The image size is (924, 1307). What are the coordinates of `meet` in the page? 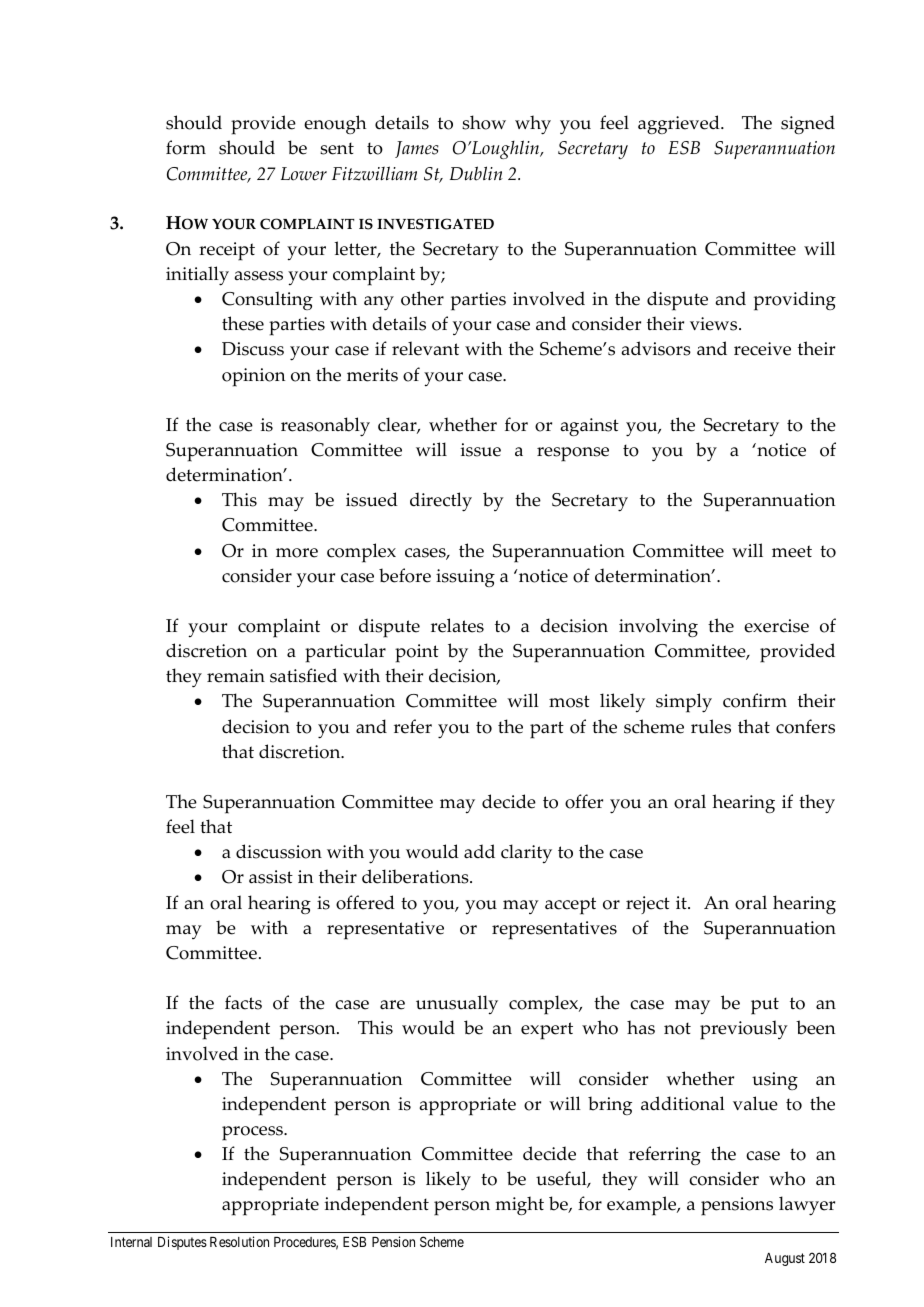 It's located at (792, 551).
